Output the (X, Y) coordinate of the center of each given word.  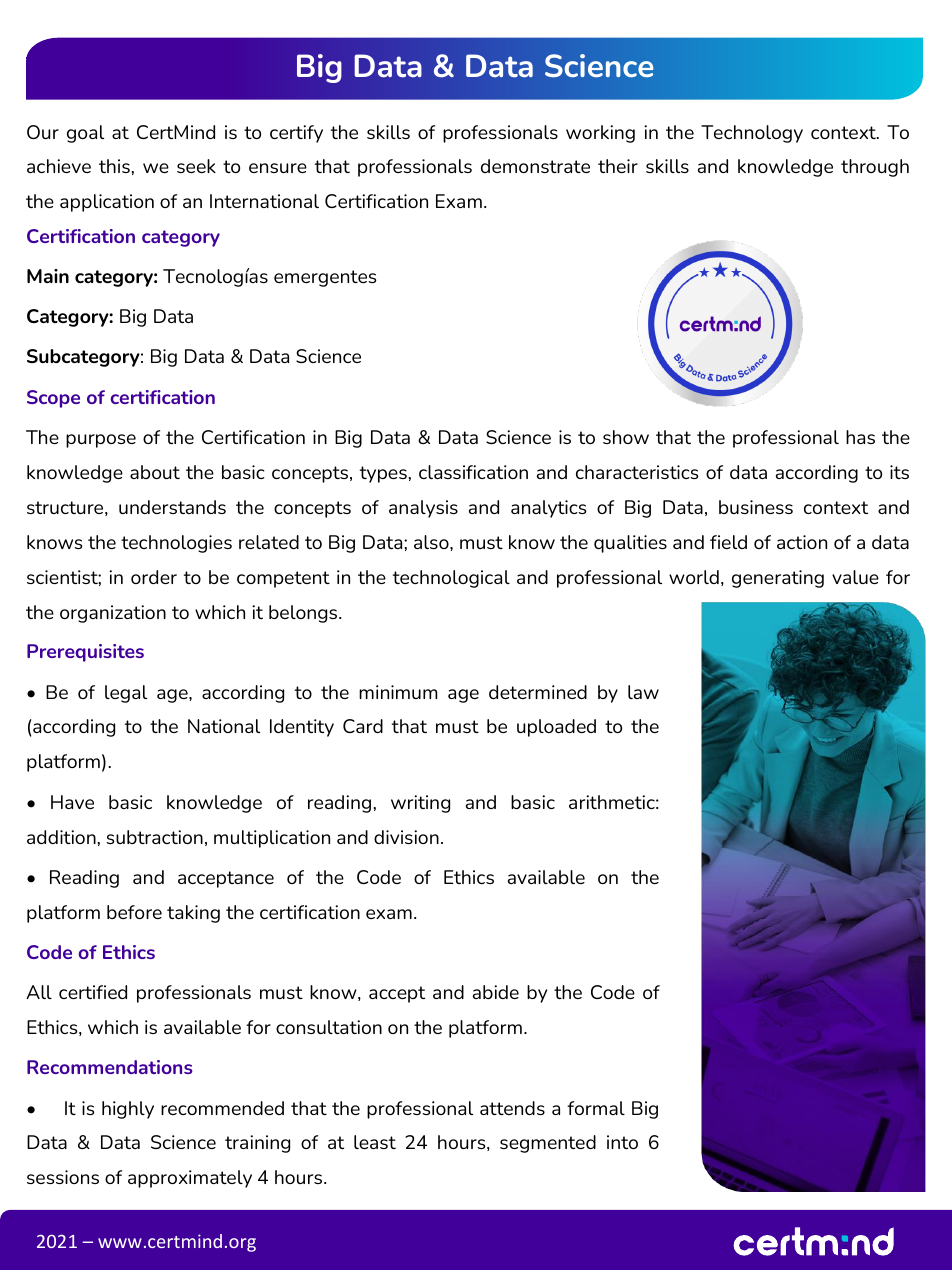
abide (496, 992)
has (860, 437)
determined (538, 692)
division (406, 837)
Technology (752, 134)
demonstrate (535, 166)
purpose (101, 441)
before (134, 912)
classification (473, 472)
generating (778, 579)
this (114, 166)
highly (128, 1110)
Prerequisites (85, 653)
